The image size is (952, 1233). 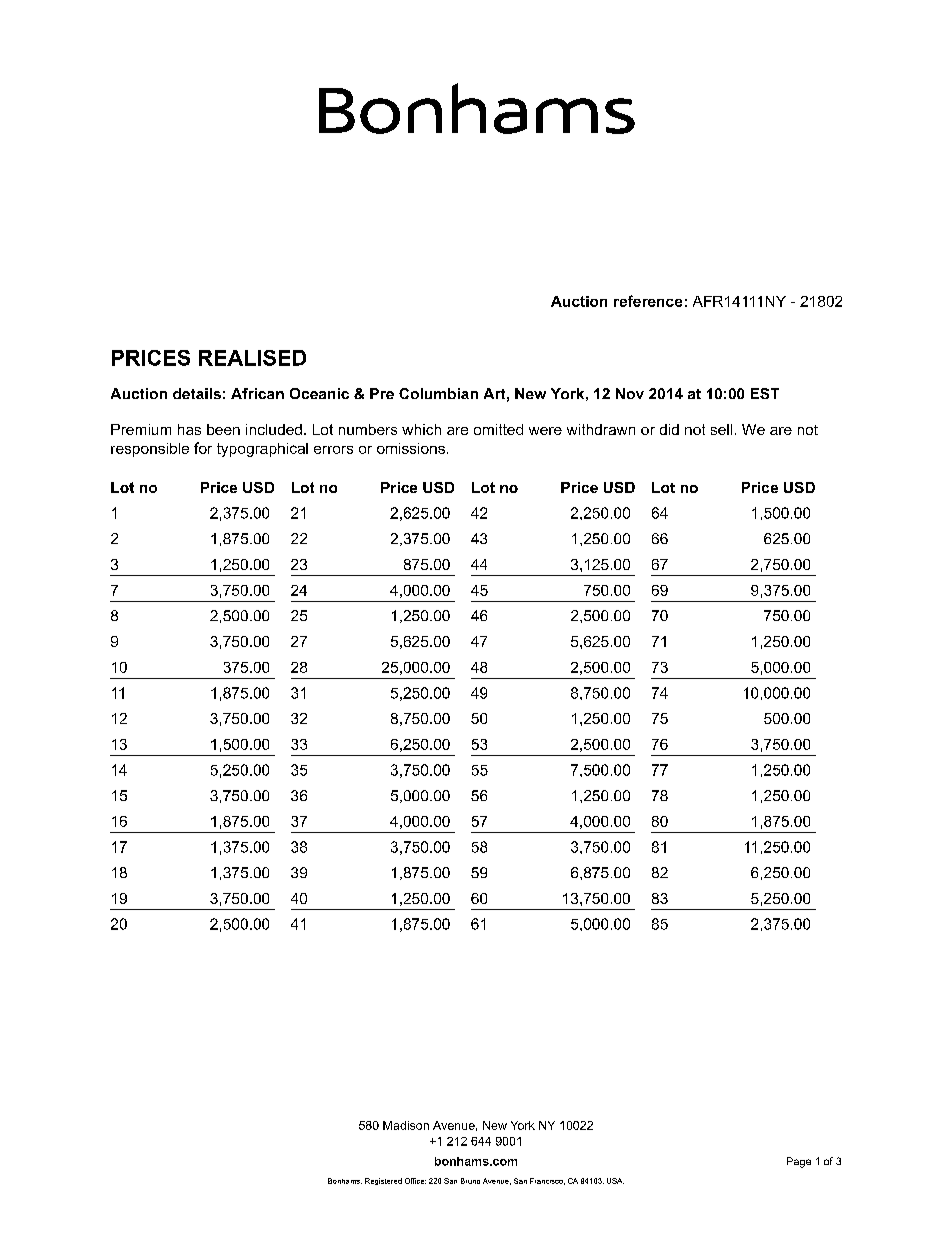 What do you see at coordinates (721, 429) in the screenshot?
I see `sell` at bounding box center [721, 429].
